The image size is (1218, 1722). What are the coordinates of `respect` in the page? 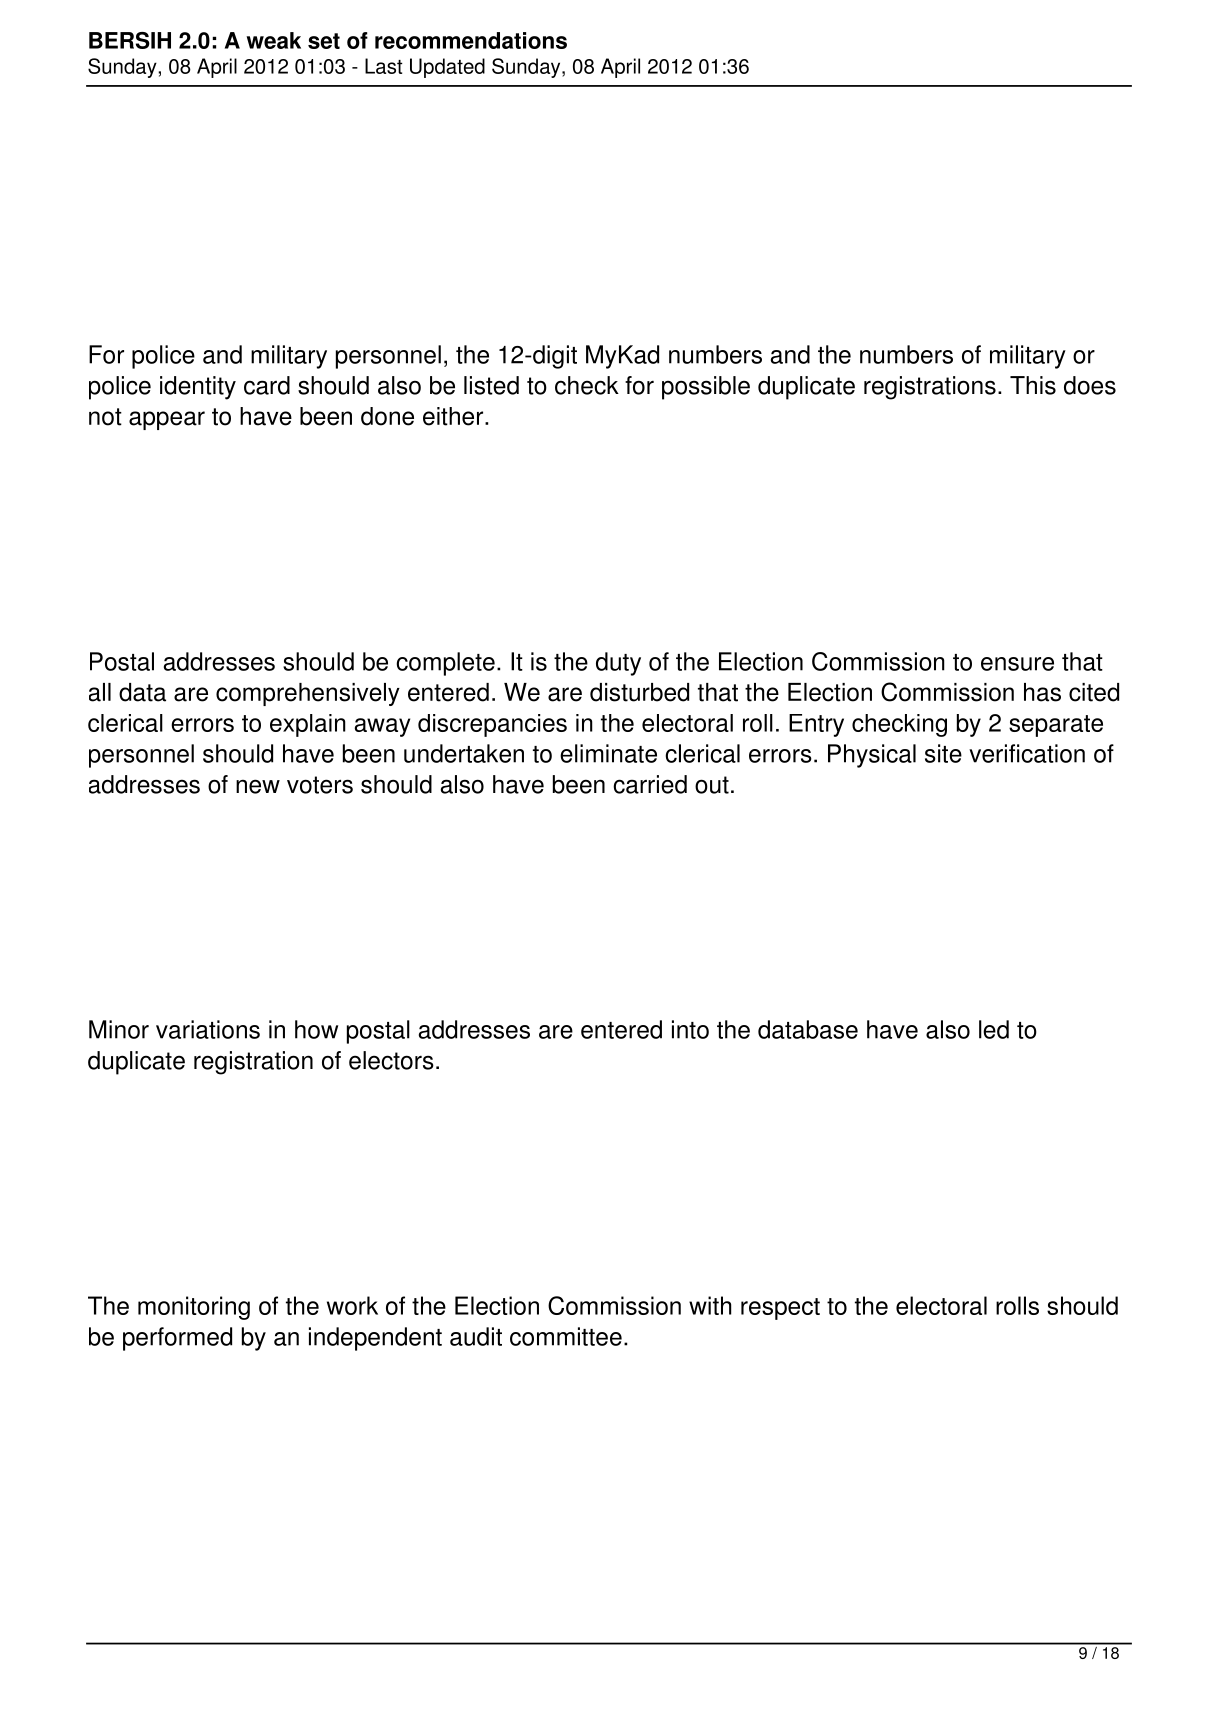 It's located at (780, 1309).
